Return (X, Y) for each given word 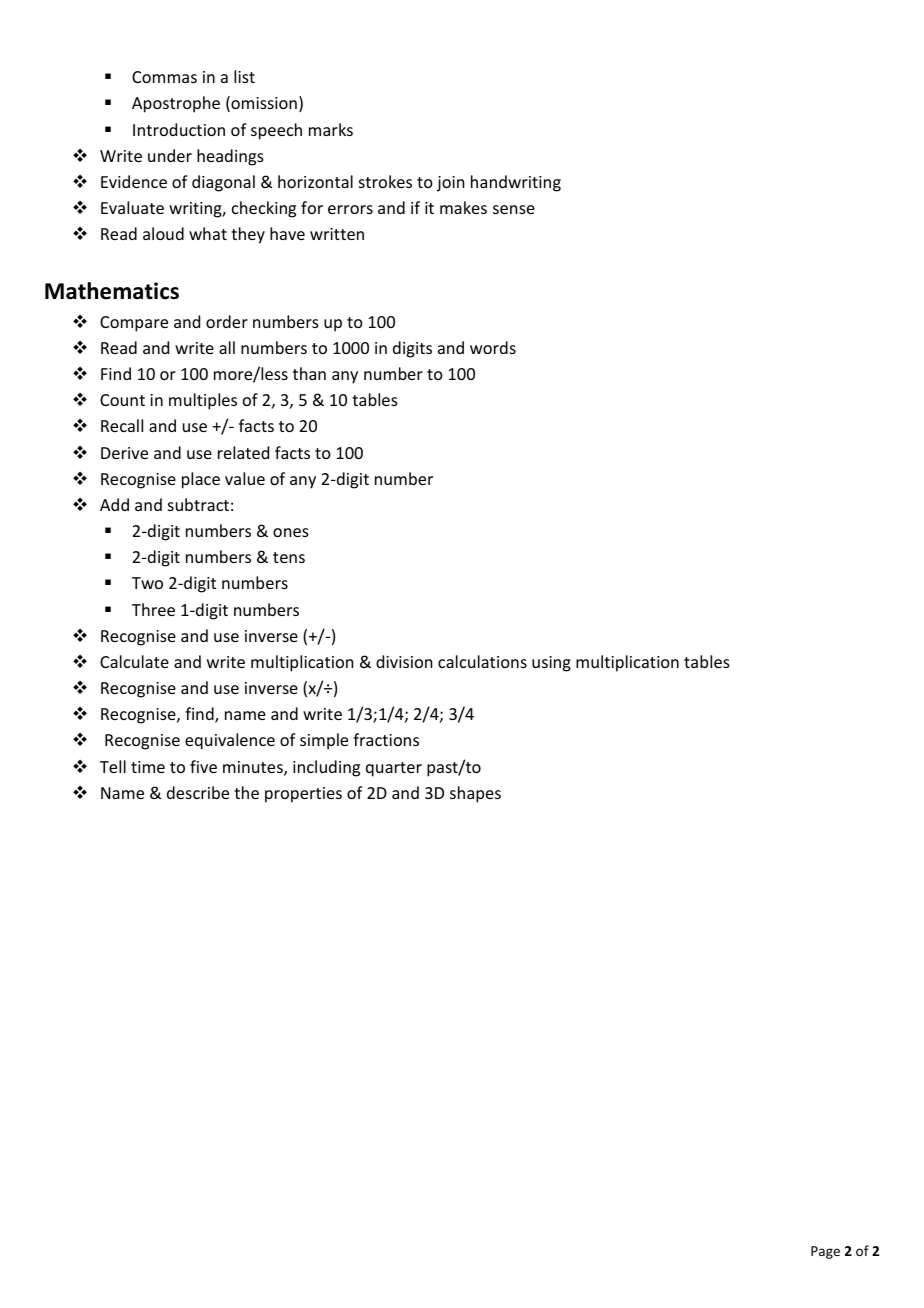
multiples (203, 401)
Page (825, 1252)
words (493, 347)
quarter (394, 769)
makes (463, 207)
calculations (482, 661)
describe (198, 792)
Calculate (134, 661)
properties (303, 795)
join (450, 184)
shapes (475, 794)
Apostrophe (176, 104)
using (551, 664)
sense (514, 209)
